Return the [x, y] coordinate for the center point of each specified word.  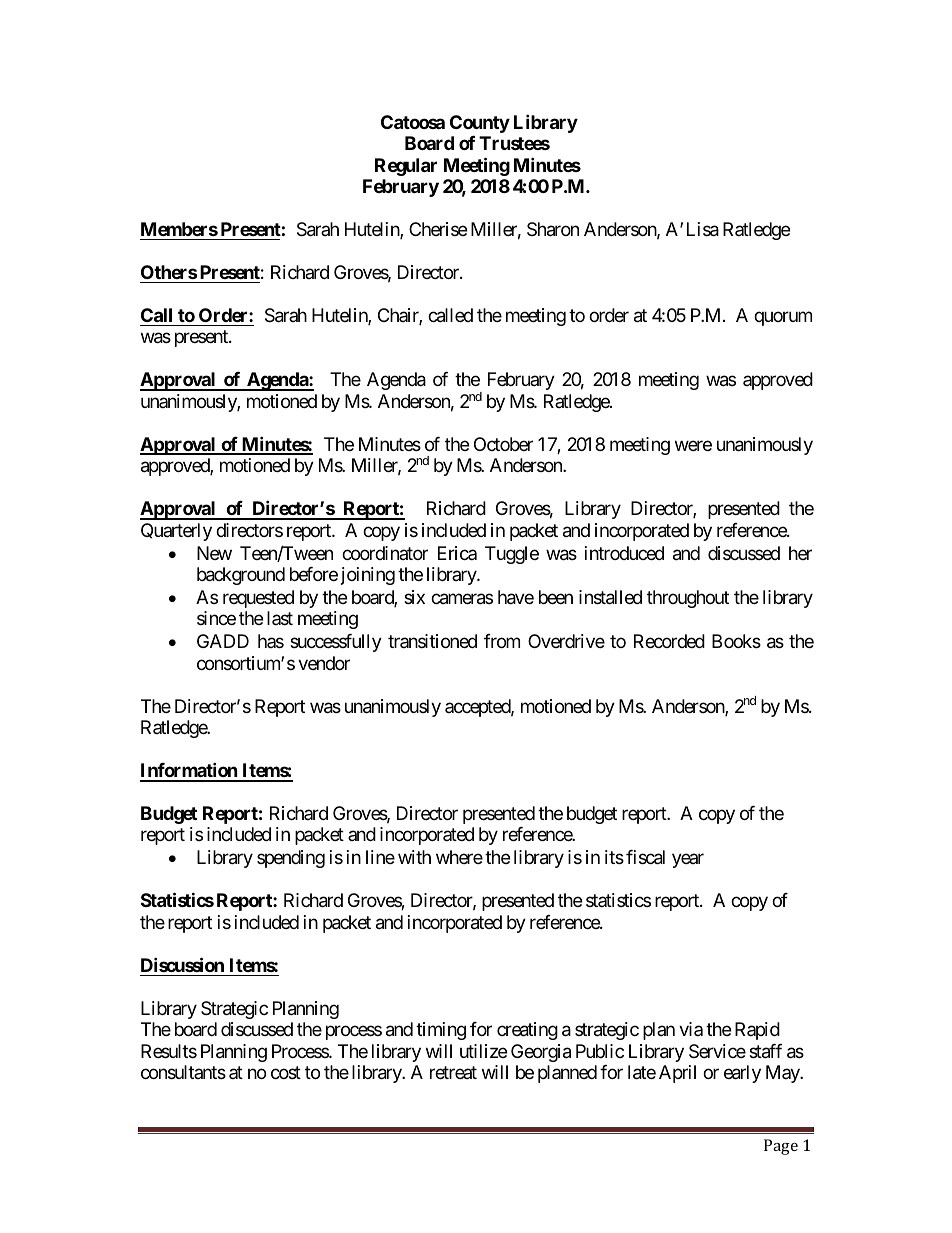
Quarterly [176, 532]
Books [736, 641]
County [480, 124]
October [503, 444]
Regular [406, 167]
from [502, 641]
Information [190, 772]
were [693, 445]
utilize [483, 1051]
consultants [183, 1072]
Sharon [553, 229]
